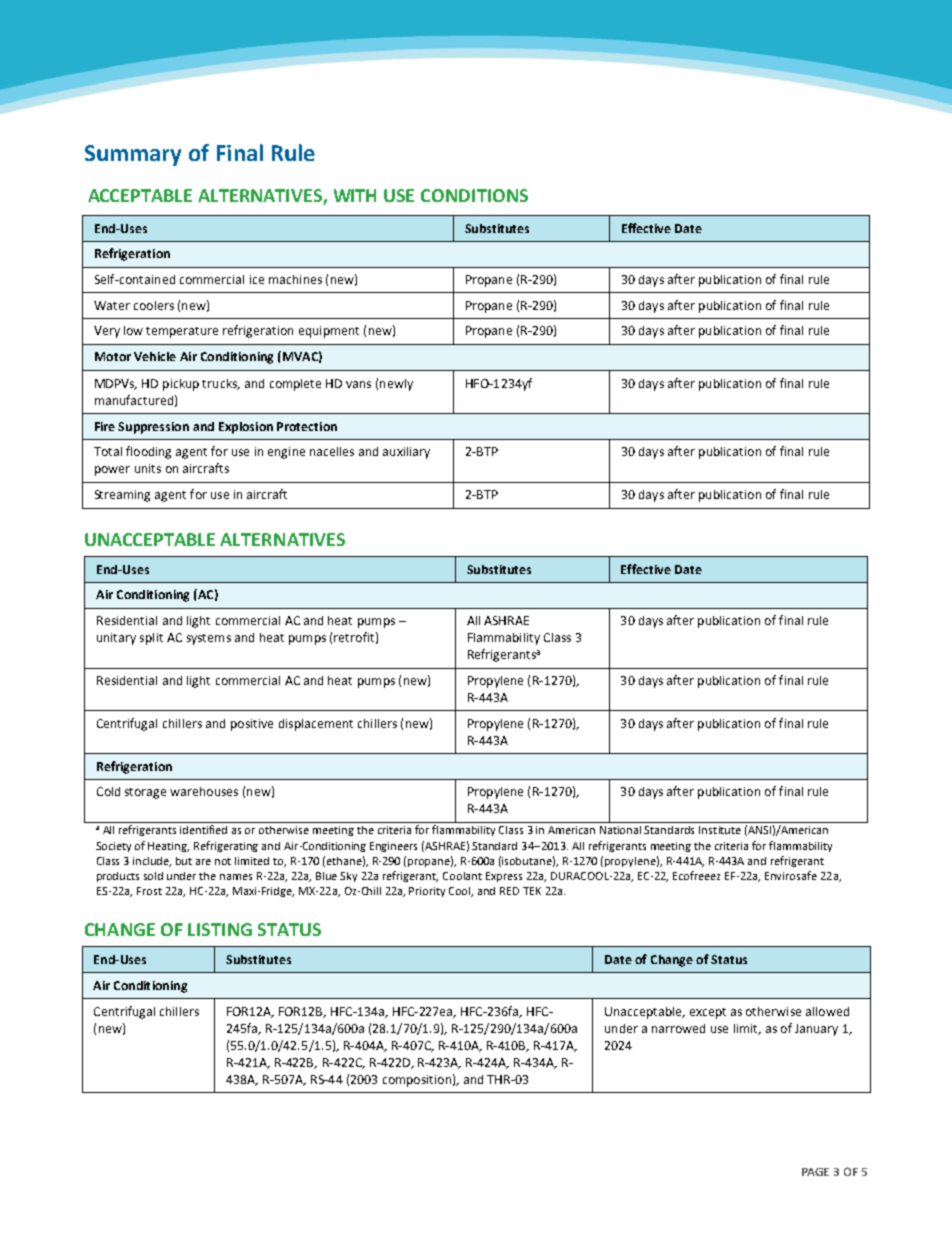  I want to click on CONDITIONS, so click(474, 195).
